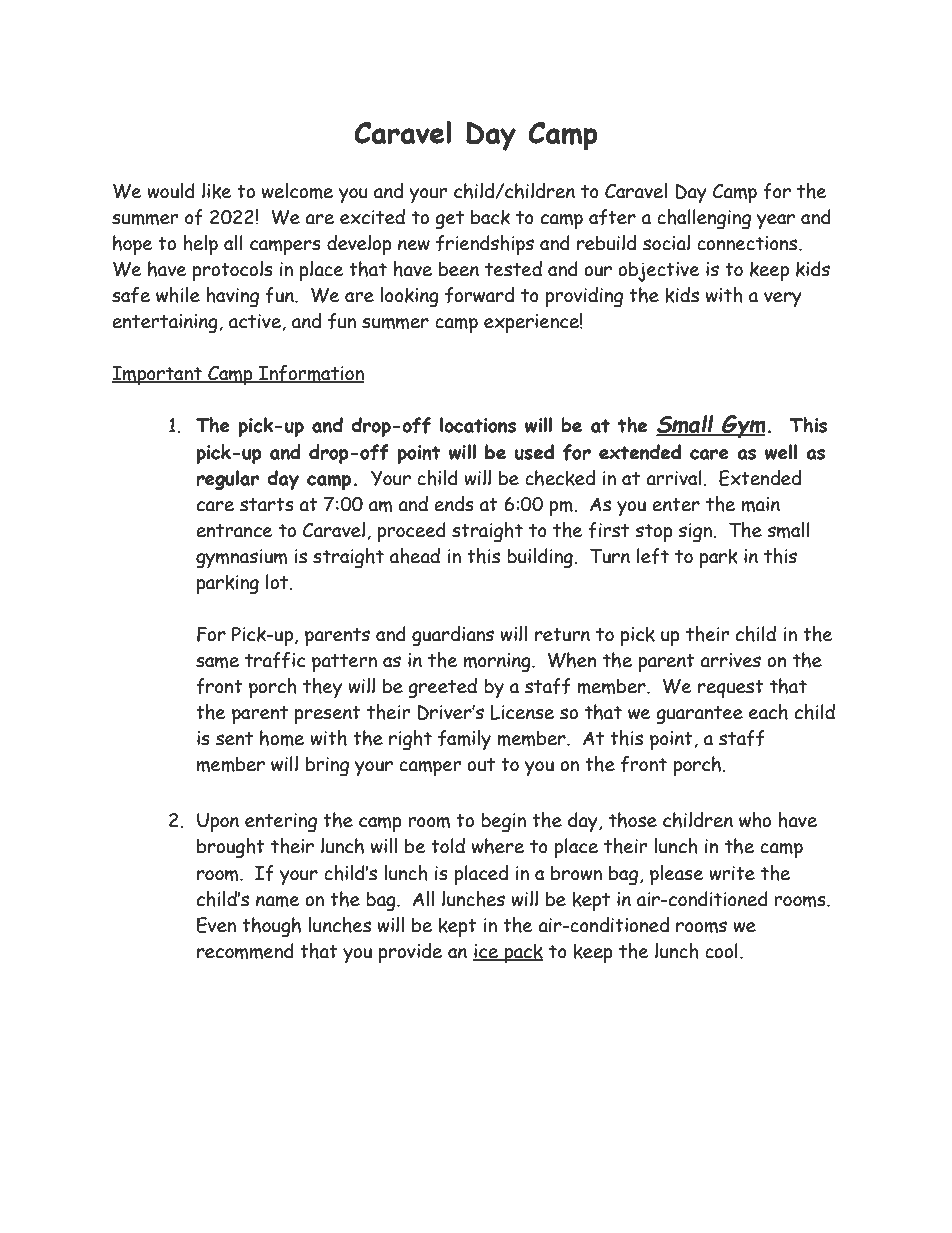  Describe the element at coordinates (217, 662) in the screenshot. I see `same` at that location.
